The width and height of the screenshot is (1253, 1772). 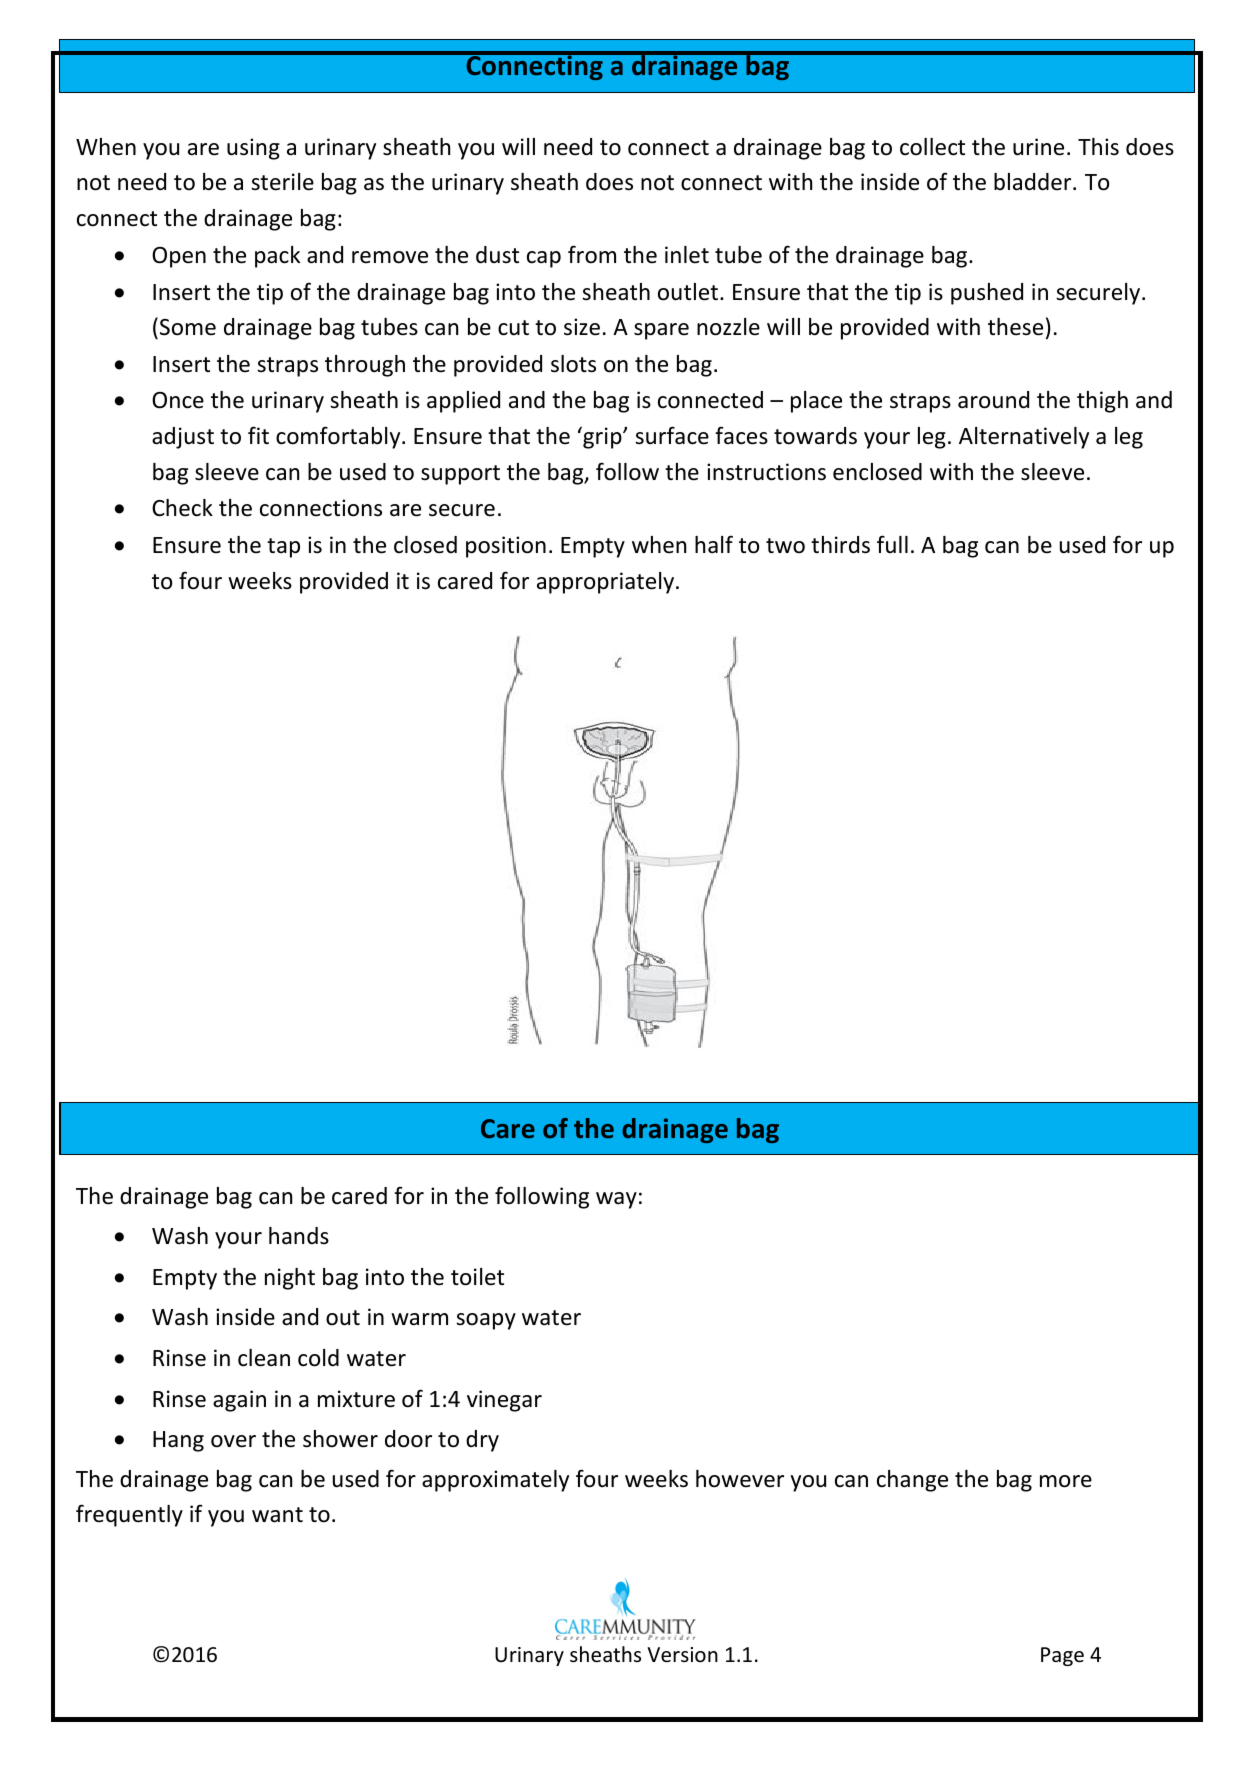 What do you see at coordinates (1034, 182) in the screenshot?
I see `bladder` at bounding box center [1034, 182].
